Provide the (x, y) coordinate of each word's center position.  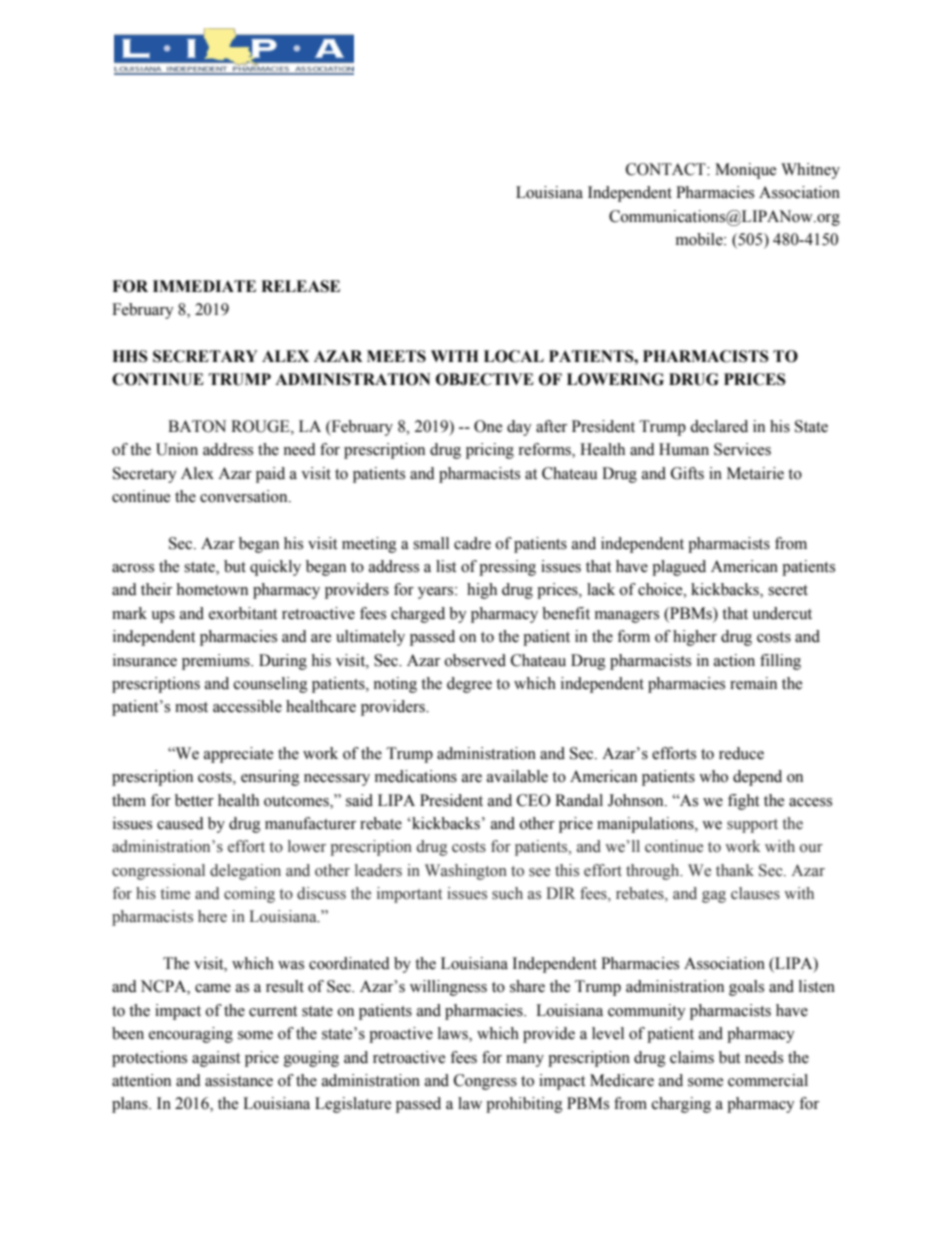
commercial (768, 1080)
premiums (217, 662)
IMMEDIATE (204, 286)
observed (475, 660)
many (525, 1061)
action (734, 660)
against (216, 1059)
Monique (745, 171)
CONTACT (667, 169)
